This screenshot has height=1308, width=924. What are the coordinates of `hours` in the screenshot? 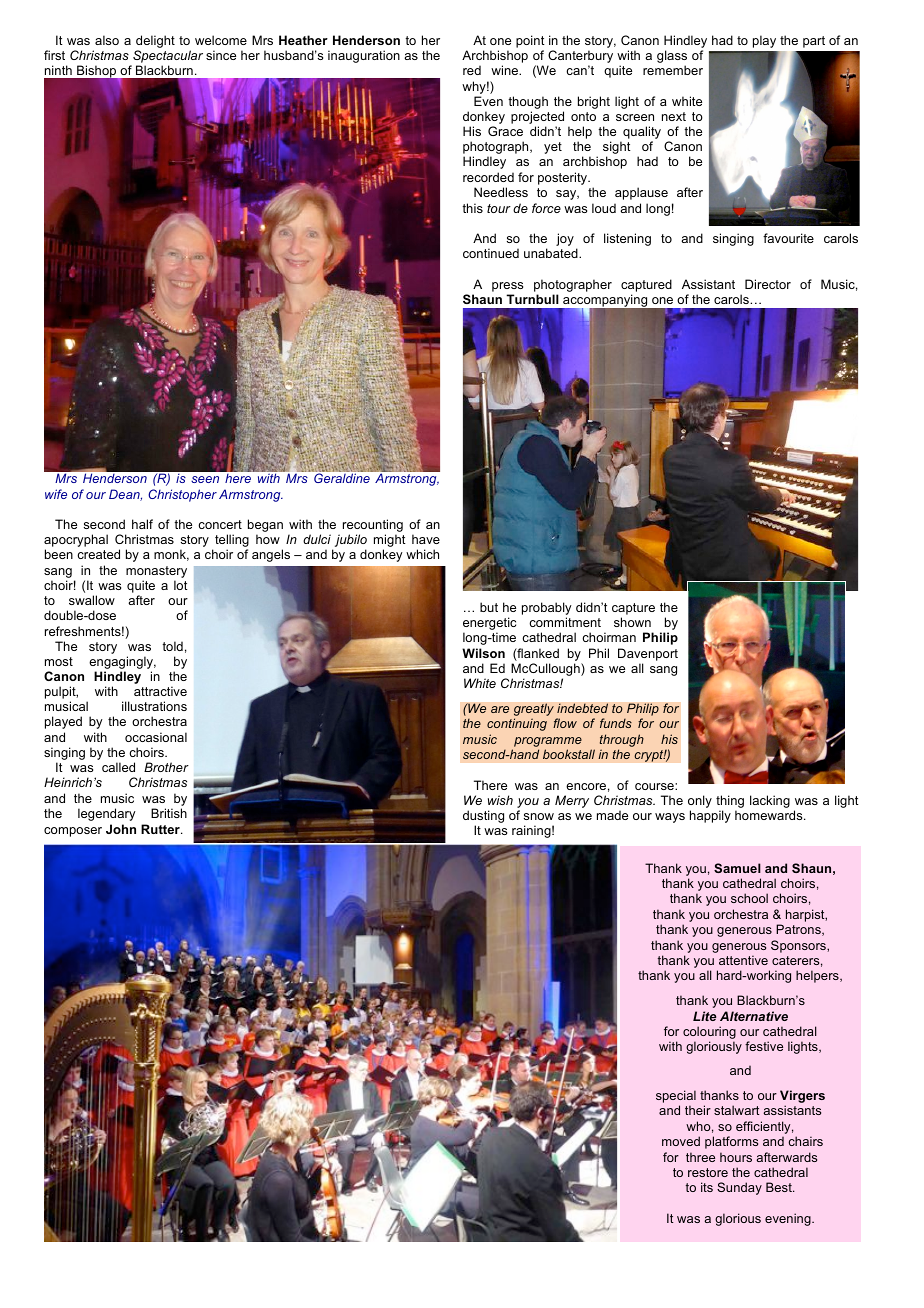 It's located at (736, 1157).
